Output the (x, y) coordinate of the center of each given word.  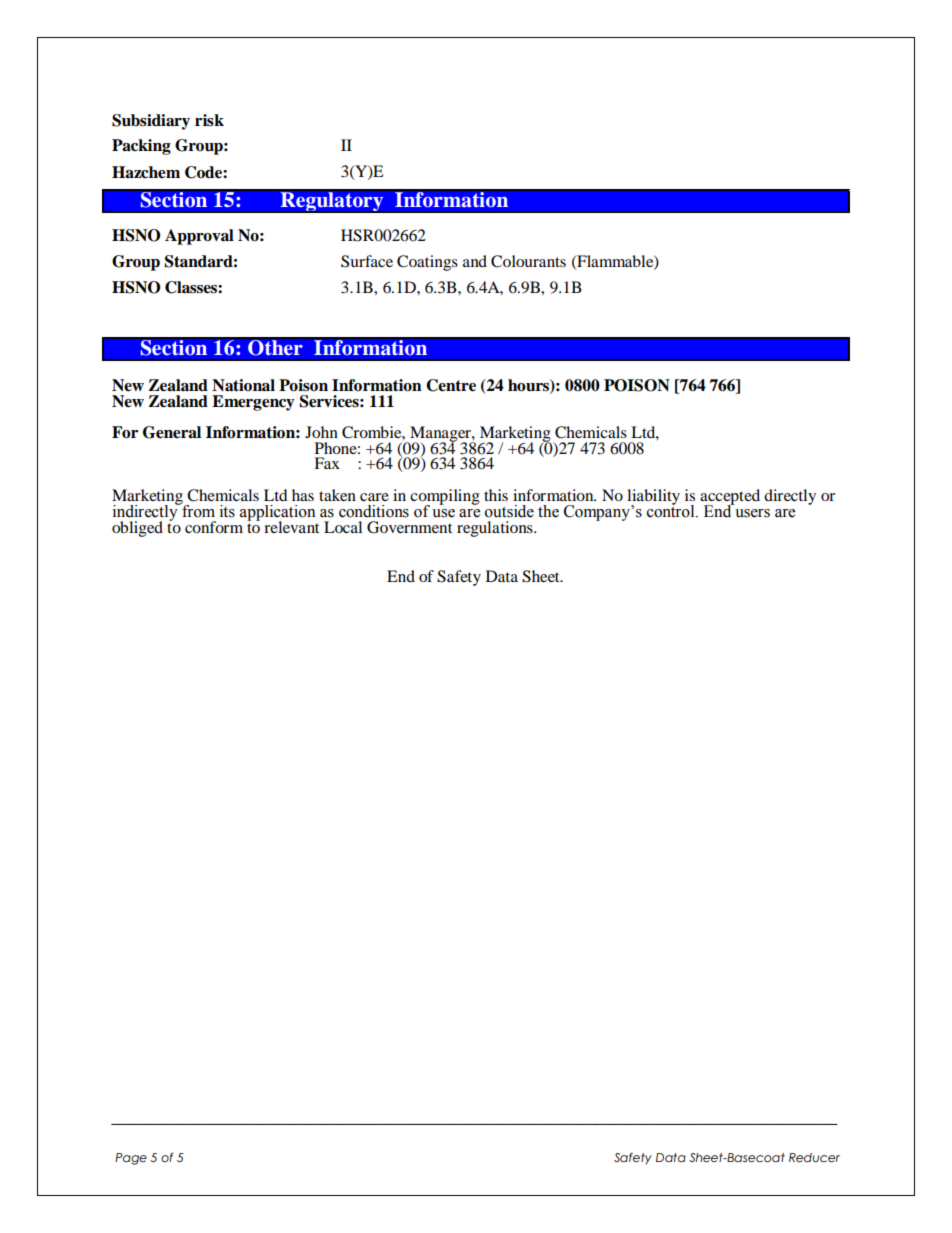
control (672, 510)
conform (214, 527)
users (752, 513)
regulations (496, 529)
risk (209, 120)
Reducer (814, 1157)
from (197, 510)
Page (131, 1159)
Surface (367, 261)
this (496, 495)
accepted (730, 498)
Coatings (427, 263)
